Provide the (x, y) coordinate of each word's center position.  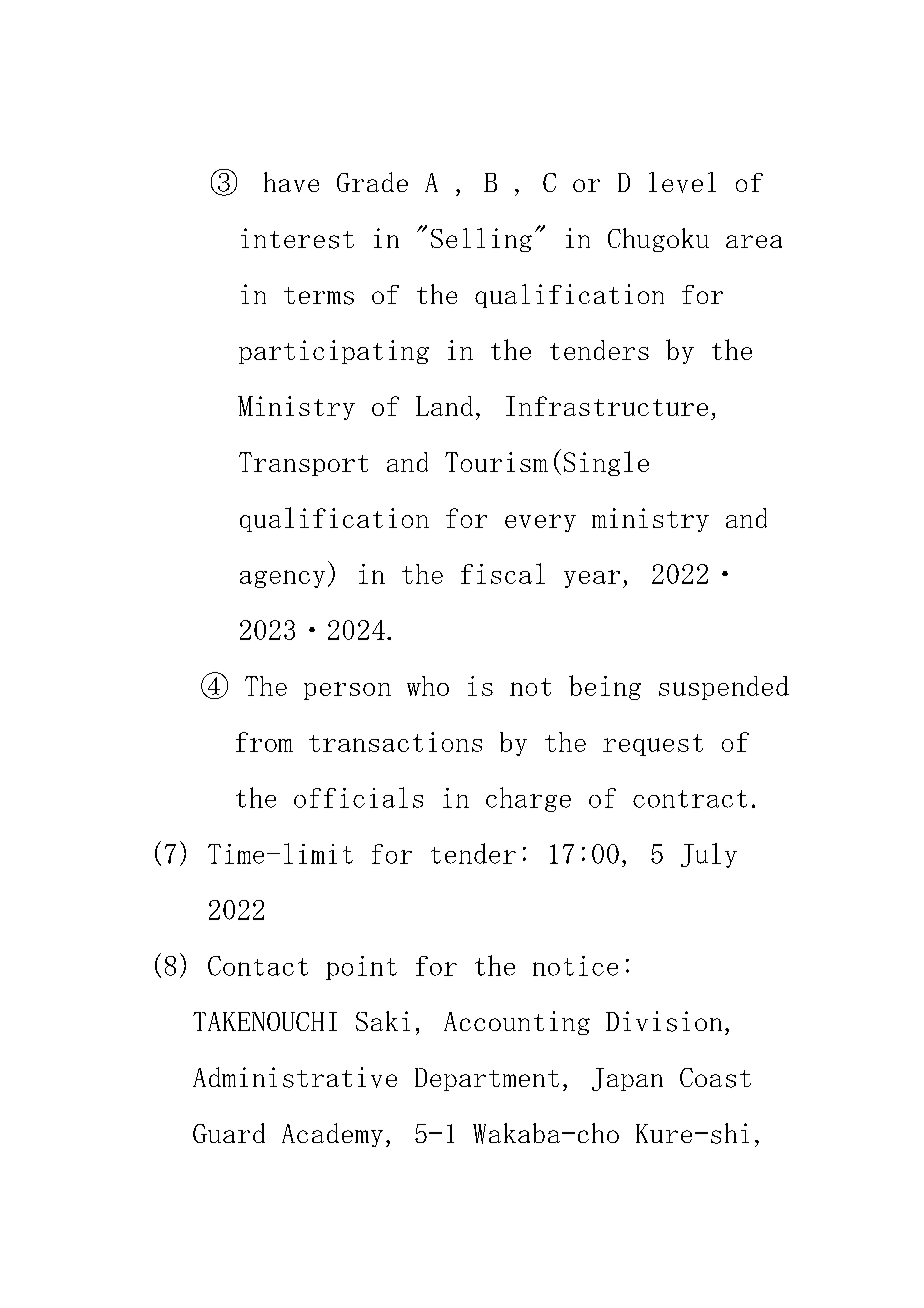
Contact (258, 966)
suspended (724, 688)
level (682, 182)
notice (575, 966)
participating (334, 352)
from (264, 742)
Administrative (295, 1077)
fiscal (503, 573)
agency (282, 579)
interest (297, 238)
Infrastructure (607, 406)
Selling (481, 240)
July (709, 855)
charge (528, 799)
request (653, 745)
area (754, 241)
